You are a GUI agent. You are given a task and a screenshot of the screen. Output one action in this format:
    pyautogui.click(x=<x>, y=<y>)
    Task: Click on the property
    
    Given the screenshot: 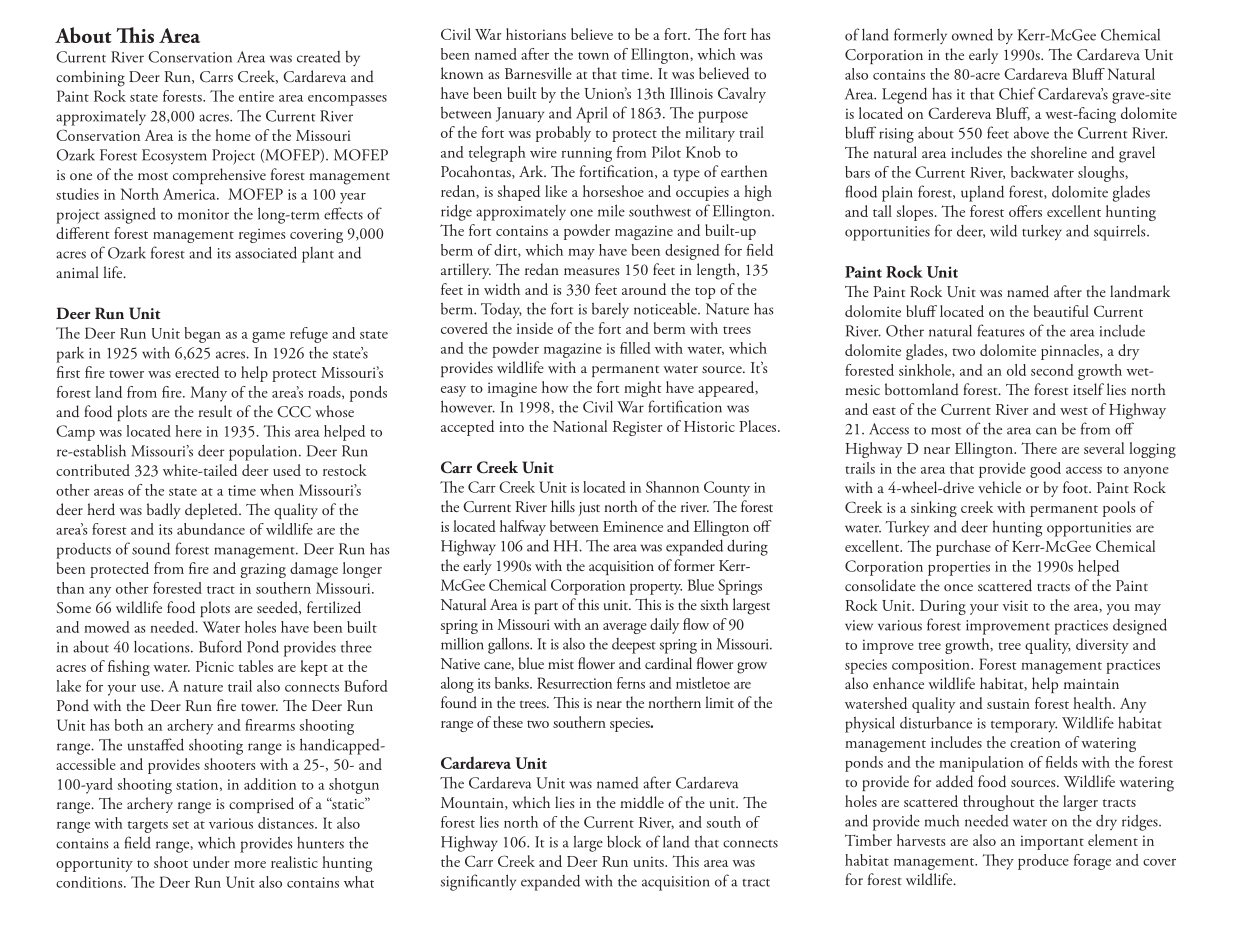 What is the action you would take?
    pyautogui.click(x=656, y=589)
